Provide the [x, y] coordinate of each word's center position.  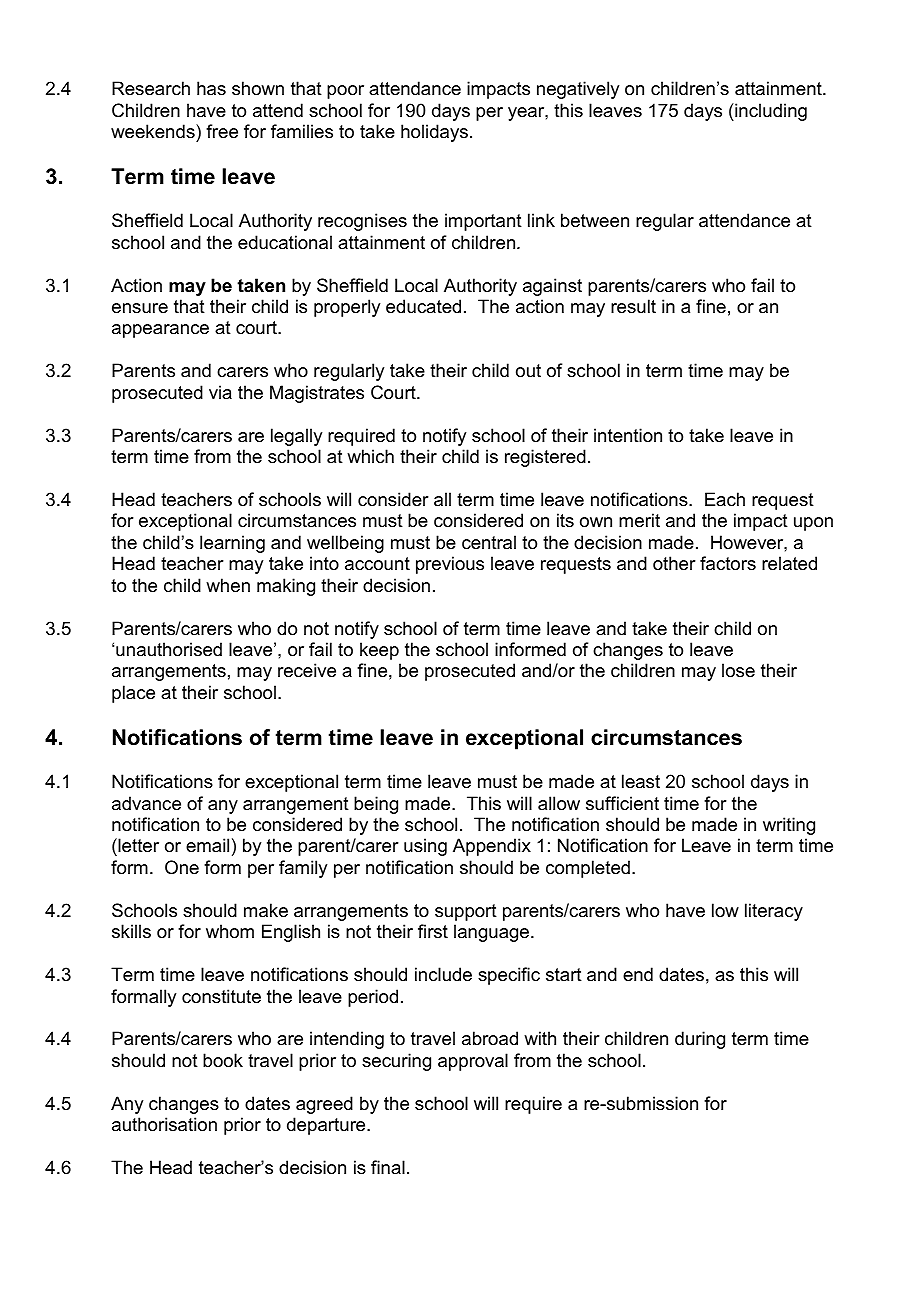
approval [473, 1062]
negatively [578, 90]
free [222, 131]
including [770, 112]
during [700, 1040]
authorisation [164, 1124]
